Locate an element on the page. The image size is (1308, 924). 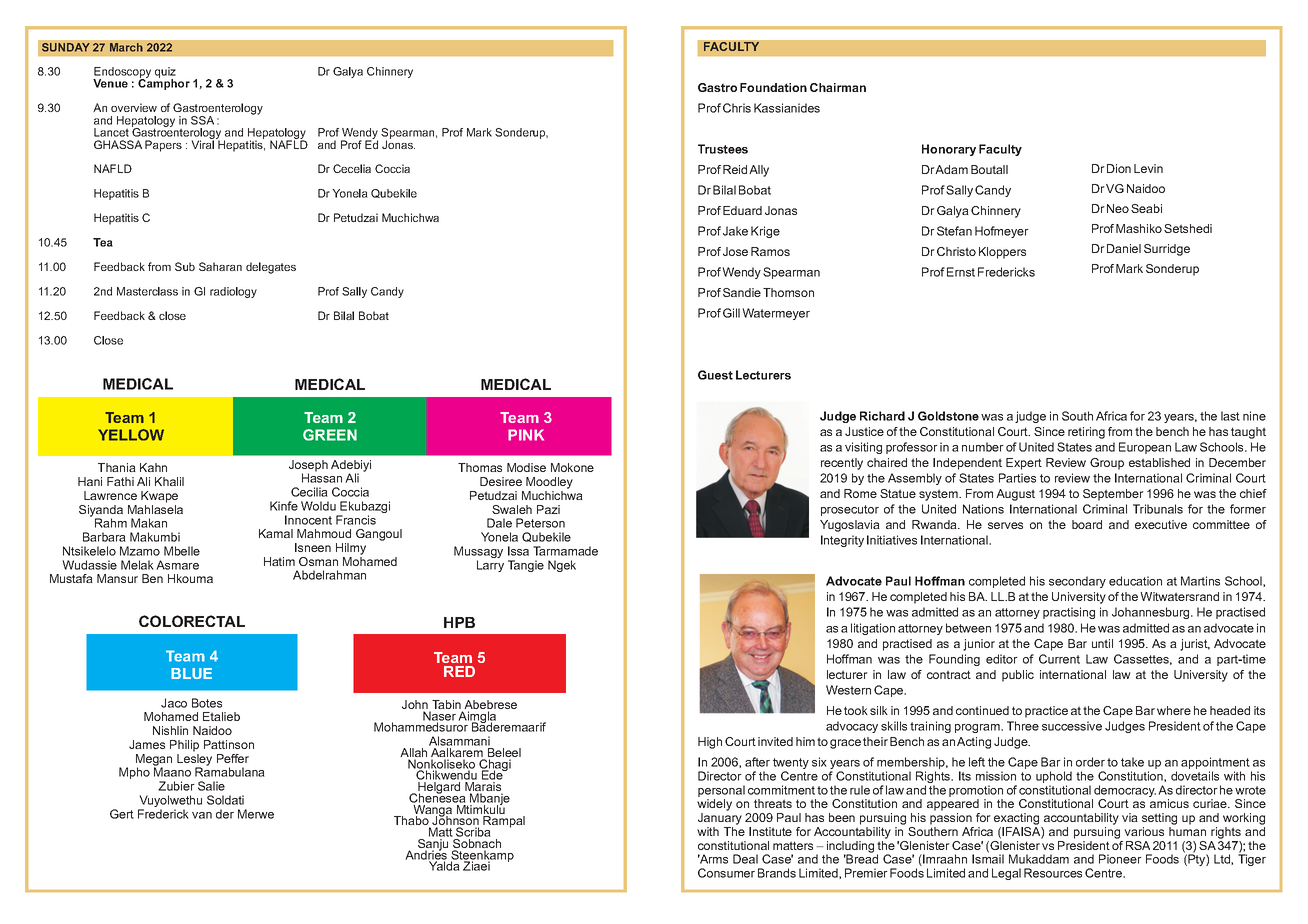
Deal is located at coordinates (745, 859).
